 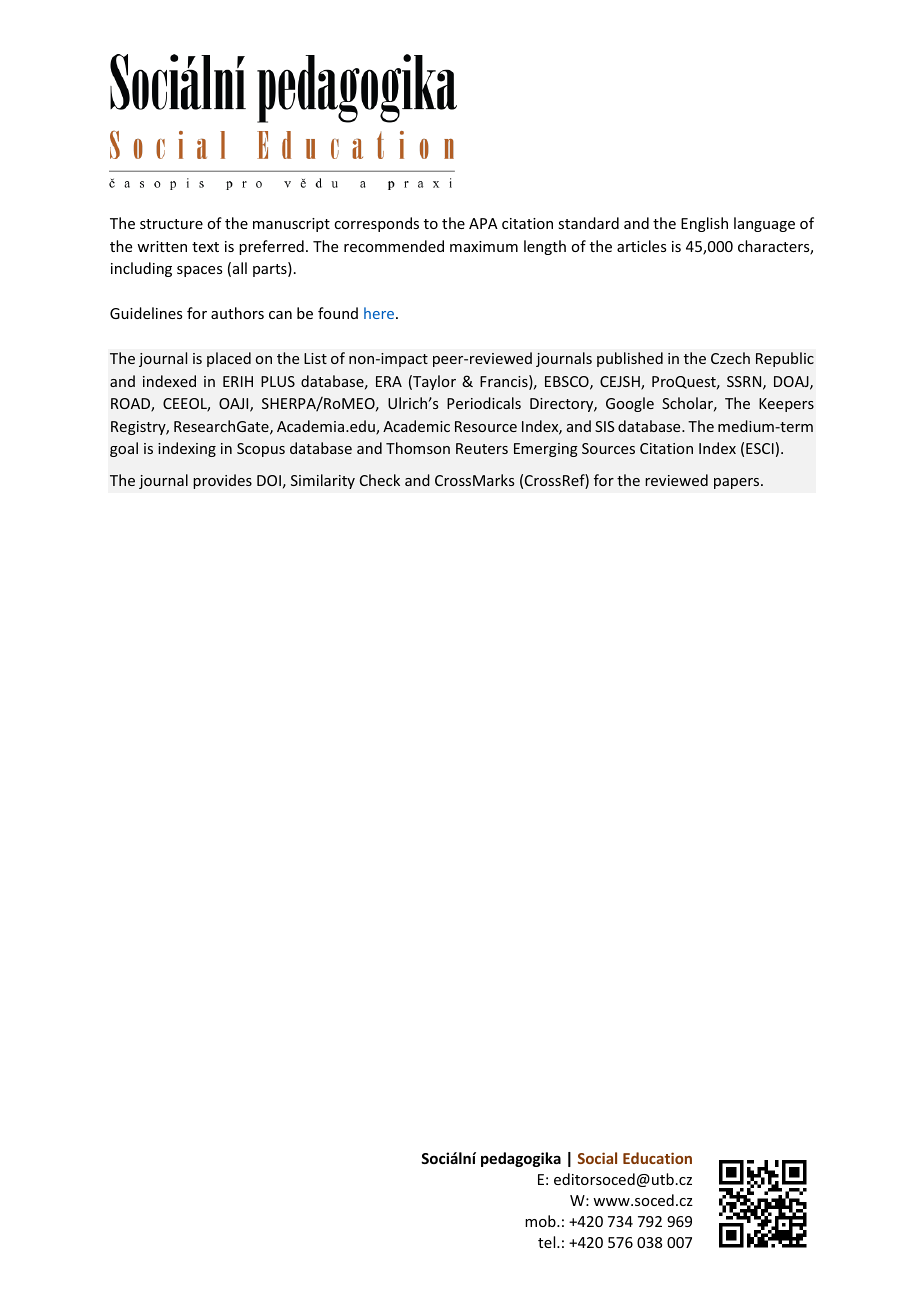 I want to click on tel, so click(x=548, y=1242).
